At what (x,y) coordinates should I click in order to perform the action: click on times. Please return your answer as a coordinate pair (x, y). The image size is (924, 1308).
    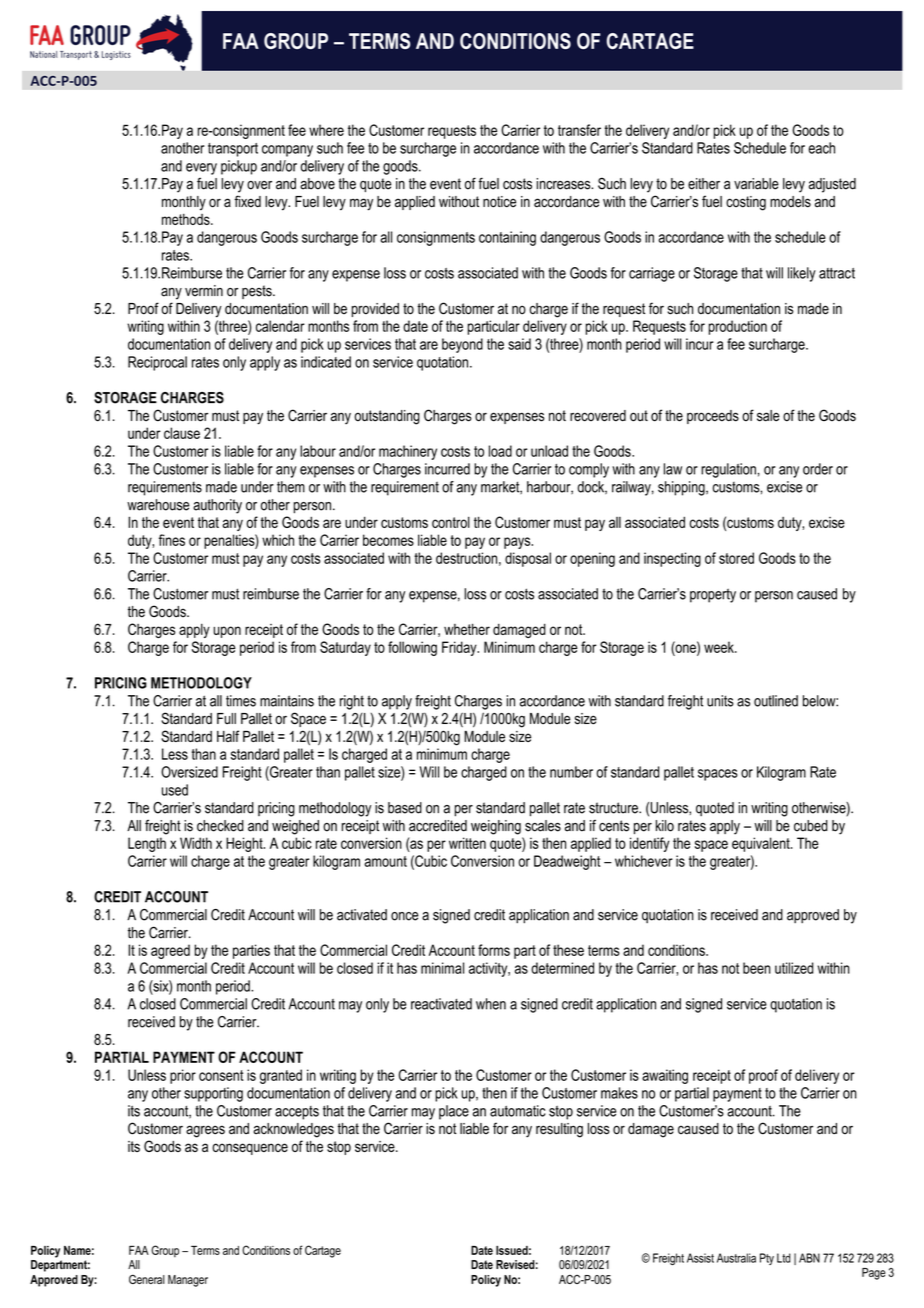
    Looking at the image, I should click on (241, 701).
